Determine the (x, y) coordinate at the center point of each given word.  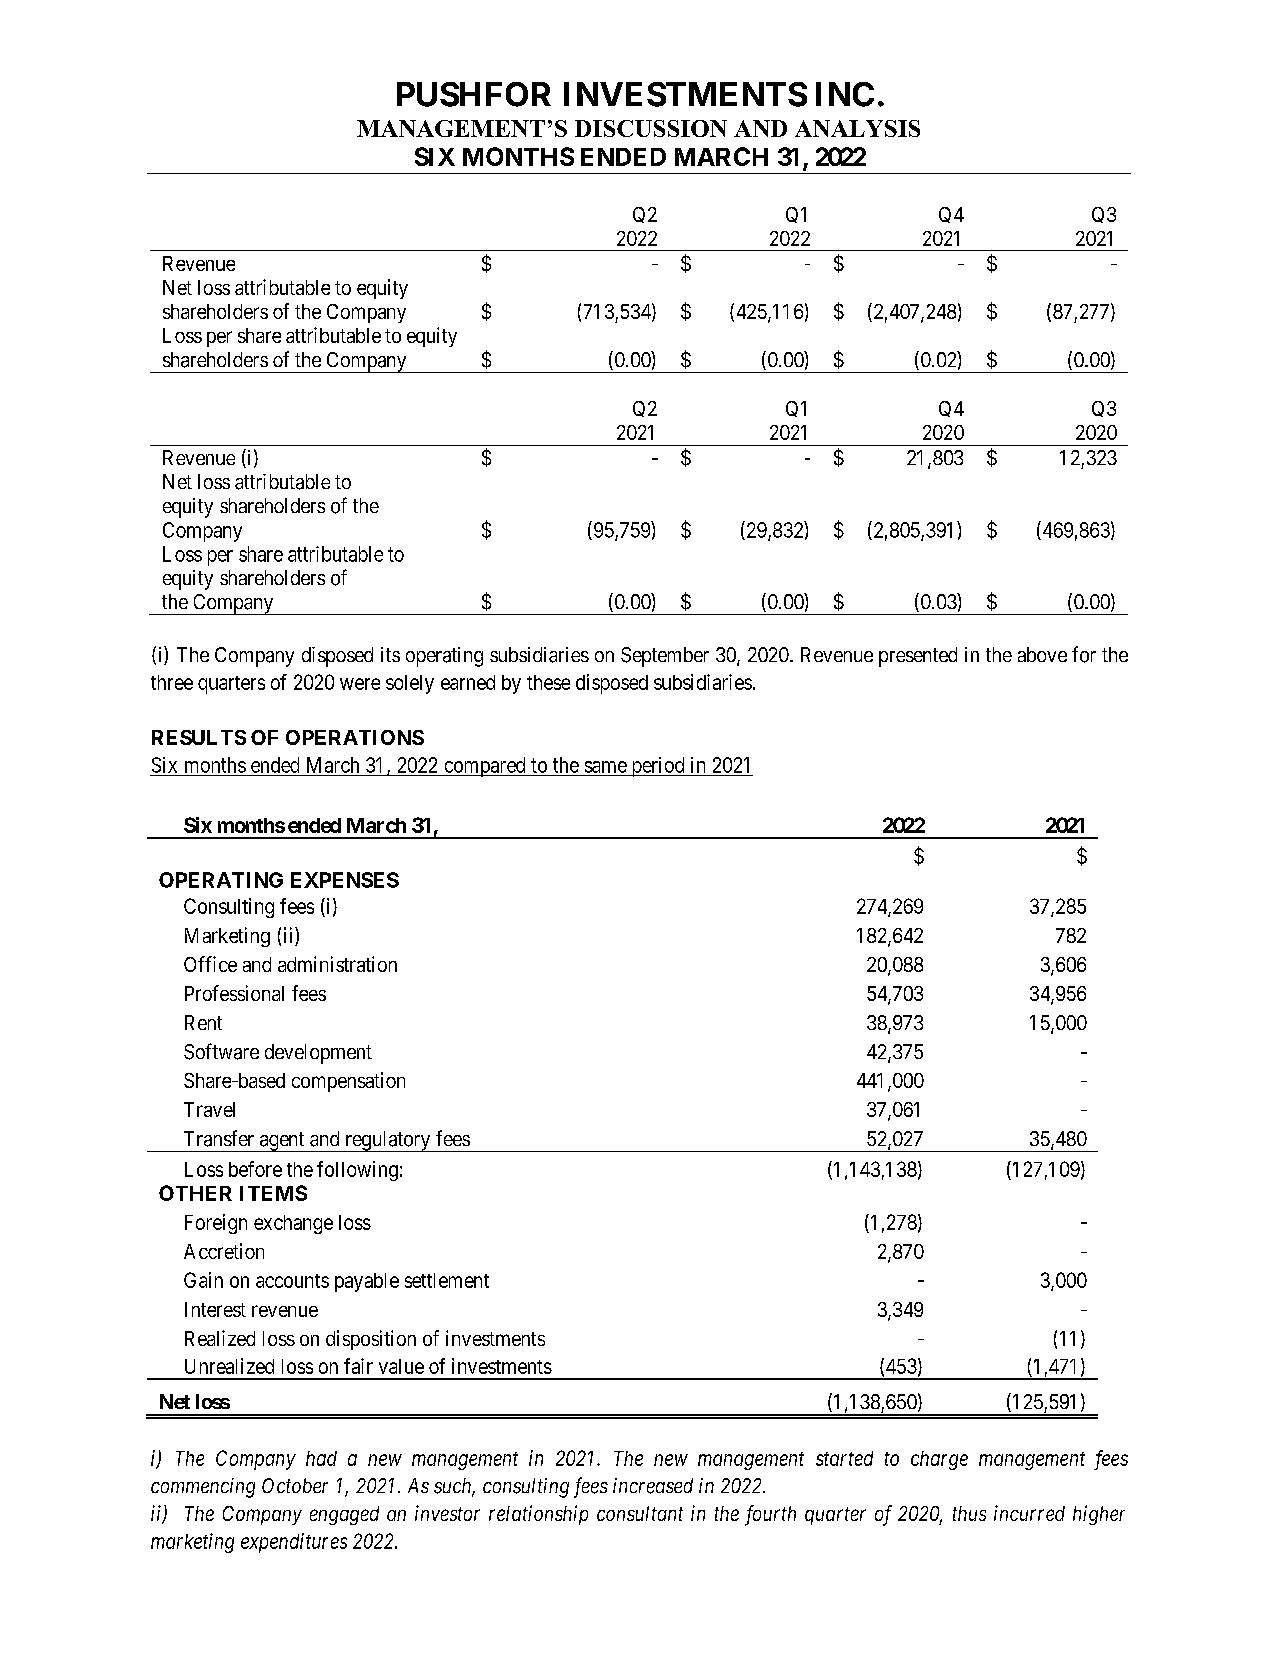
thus (969, 1513)
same (606, 767)
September (665, 657)
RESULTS (199, 737)
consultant (640, 1513)
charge (939, 1460)
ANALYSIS (857, 128)
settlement (447, 1280)
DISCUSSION (651, 128)
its (390, 654)
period (658, 767)
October (295, 1485)
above (1042, 654)
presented (918, 657)
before (255, 1169)
